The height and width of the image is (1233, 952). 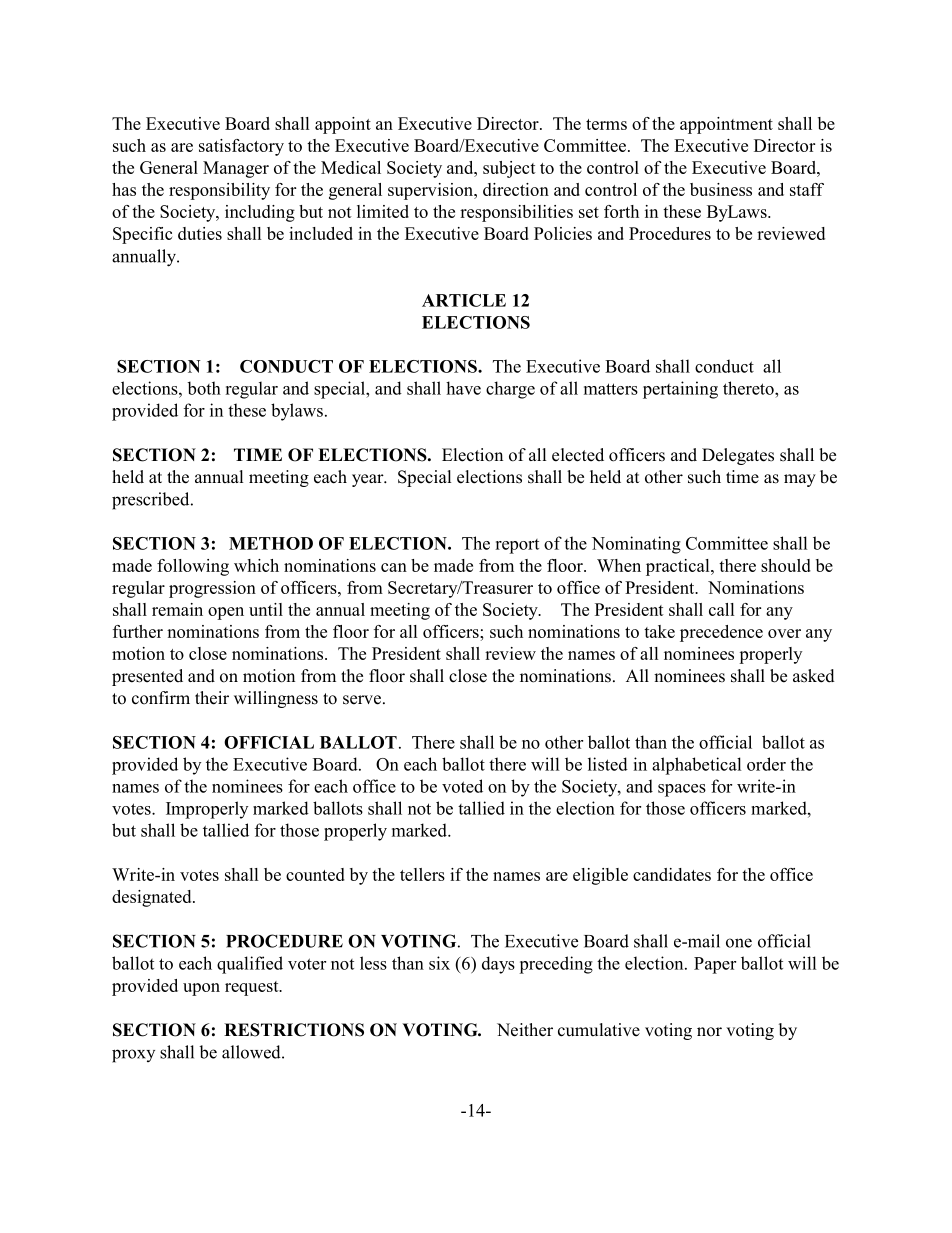 What do you see at coordinates (204, 388) in the image?
I see `both` at bounding box center [204, 388].
